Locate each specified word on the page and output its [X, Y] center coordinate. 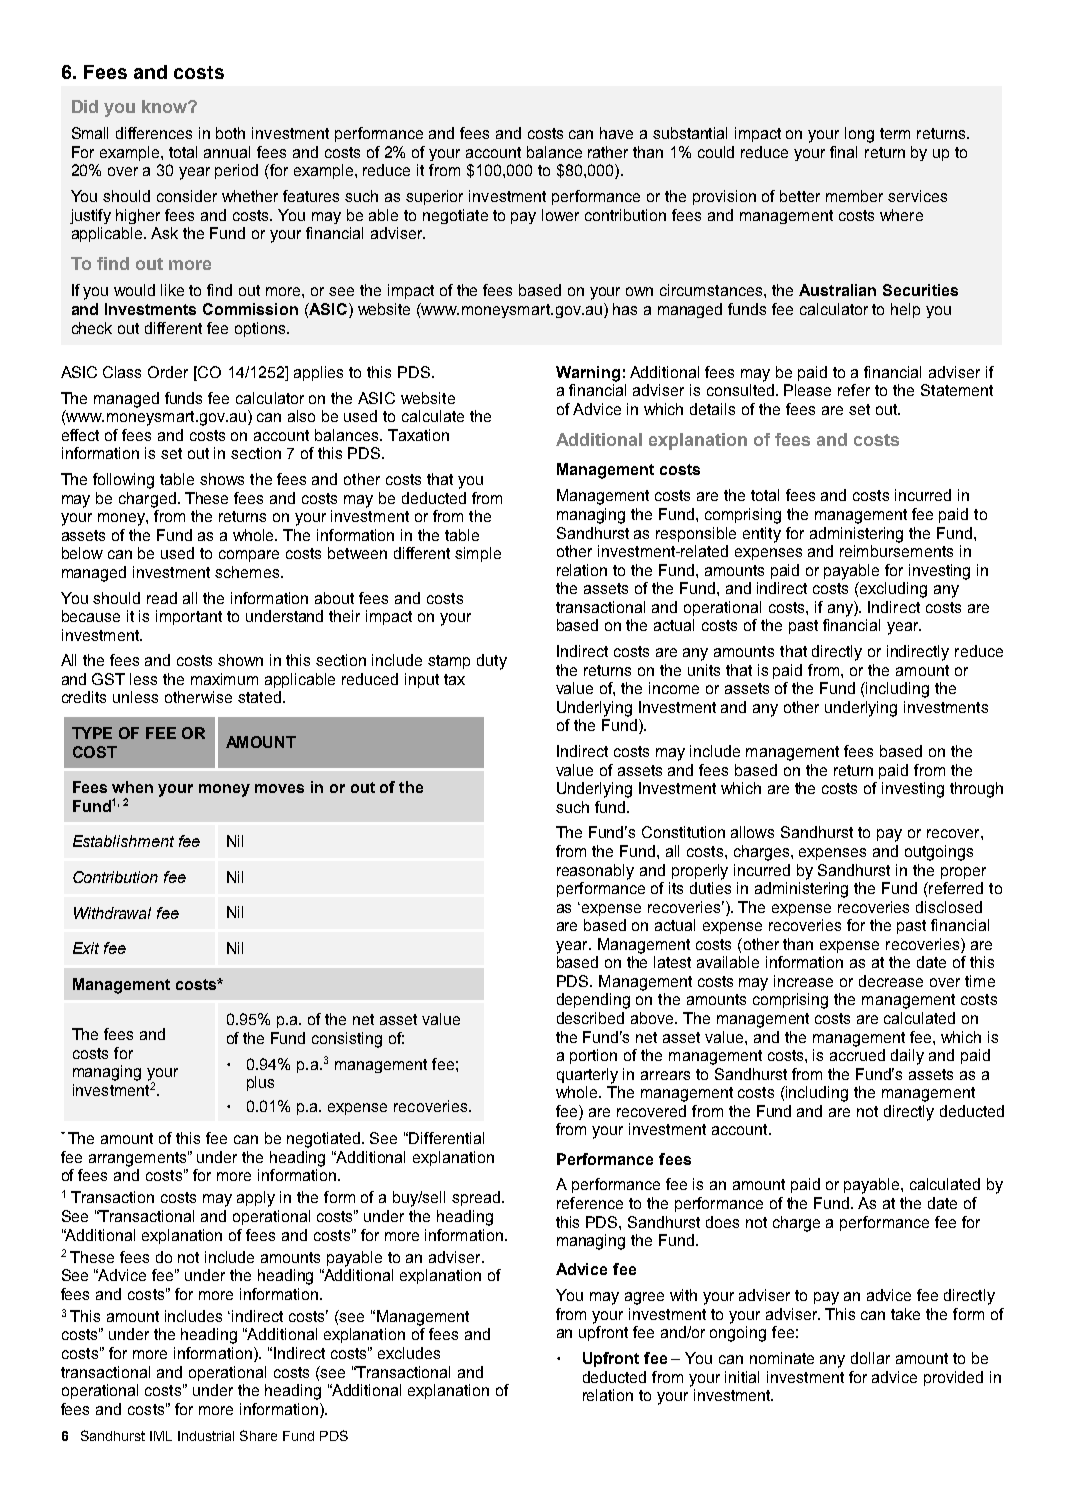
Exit [86, 948]
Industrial [206, 1436]
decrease [891, 981]
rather [608, 152]
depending [593, 1001]
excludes [409, 1353]
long [859, 135]
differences [154, 133]
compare [249, 556]
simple [478, 554]
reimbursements [896, 551]
